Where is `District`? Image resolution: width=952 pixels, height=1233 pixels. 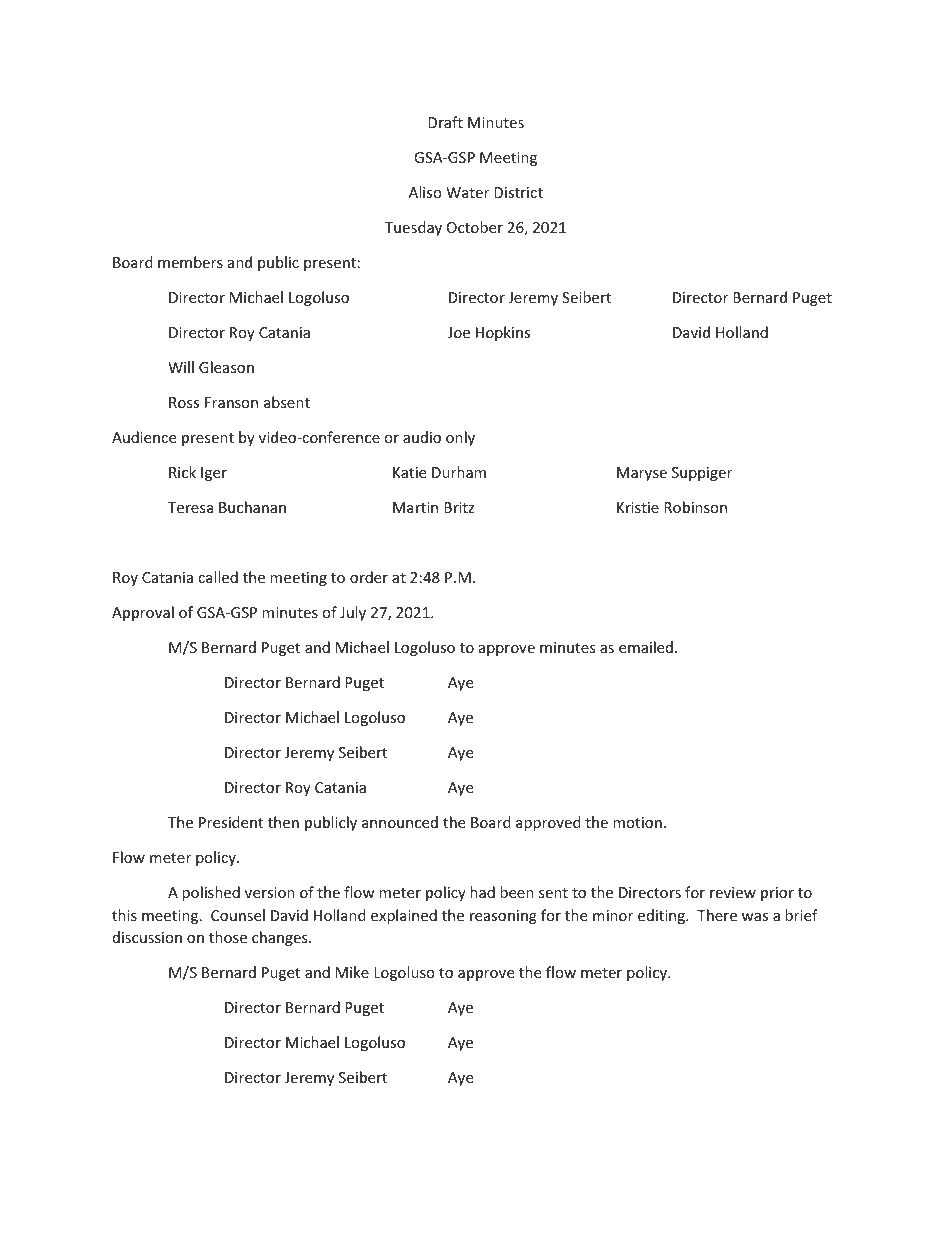
District is located at coordinates (518, 192).
